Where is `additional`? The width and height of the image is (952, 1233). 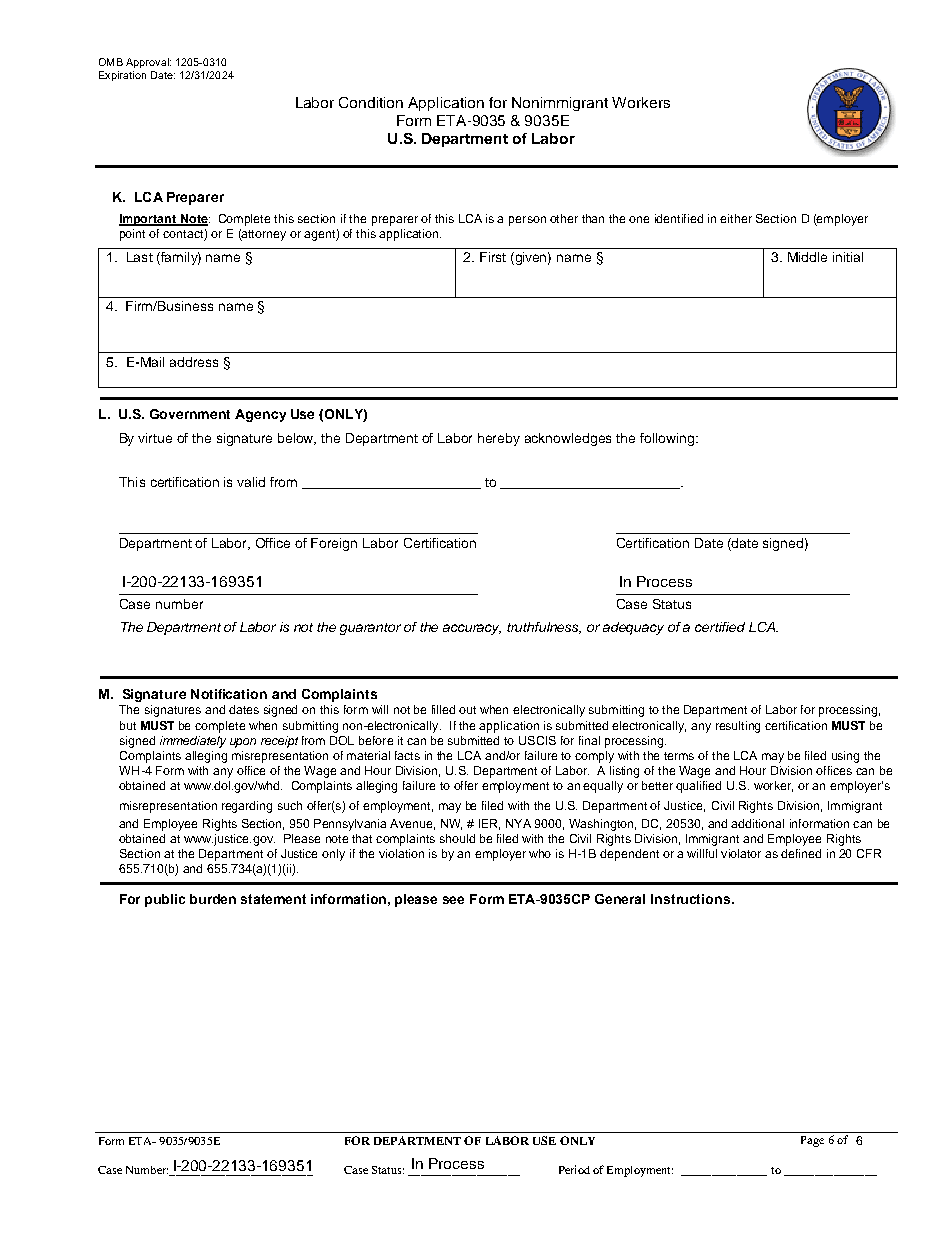
additional is located at coordinates (757, 823).
